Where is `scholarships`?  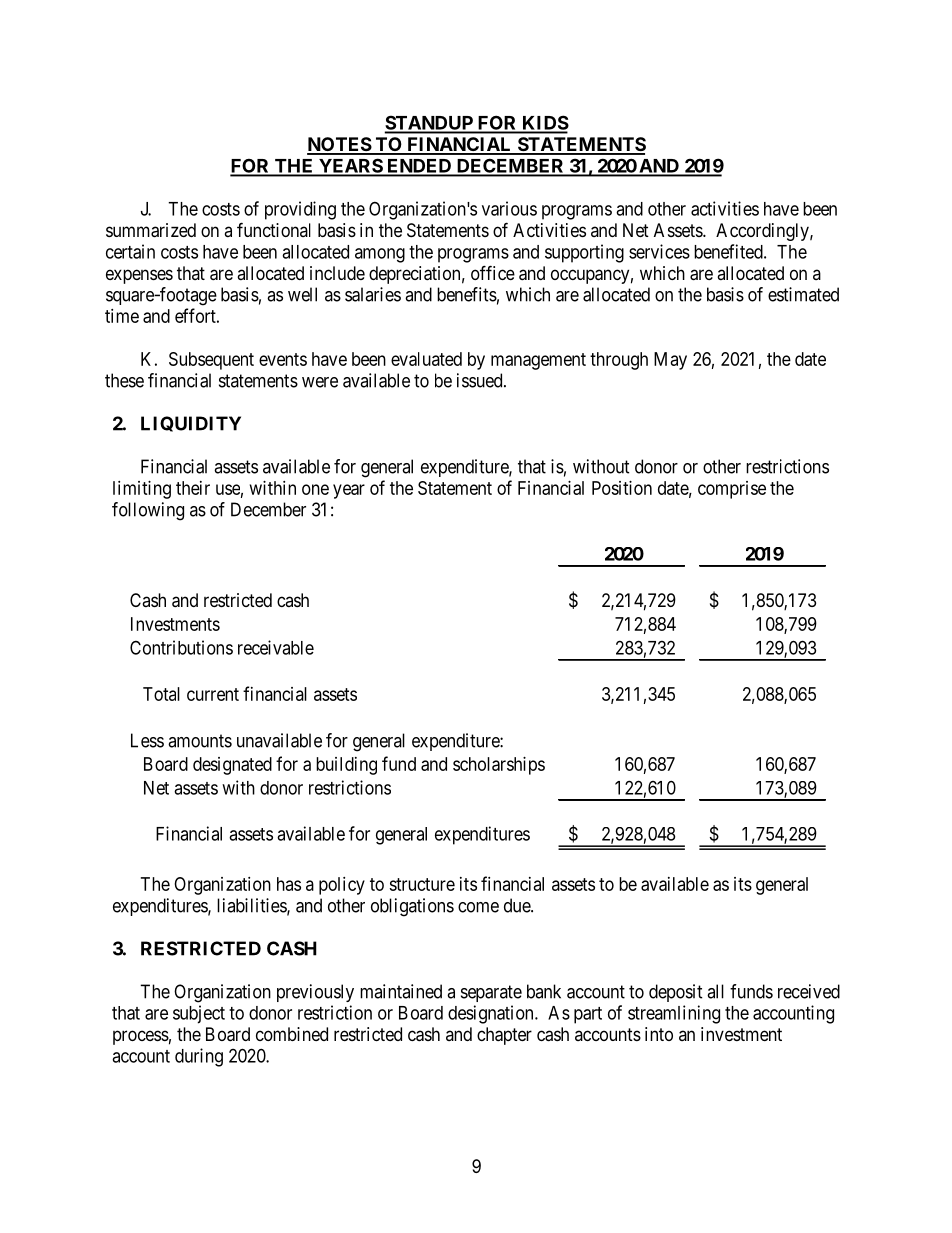
scholarships is located at coordinates (499, 766).
